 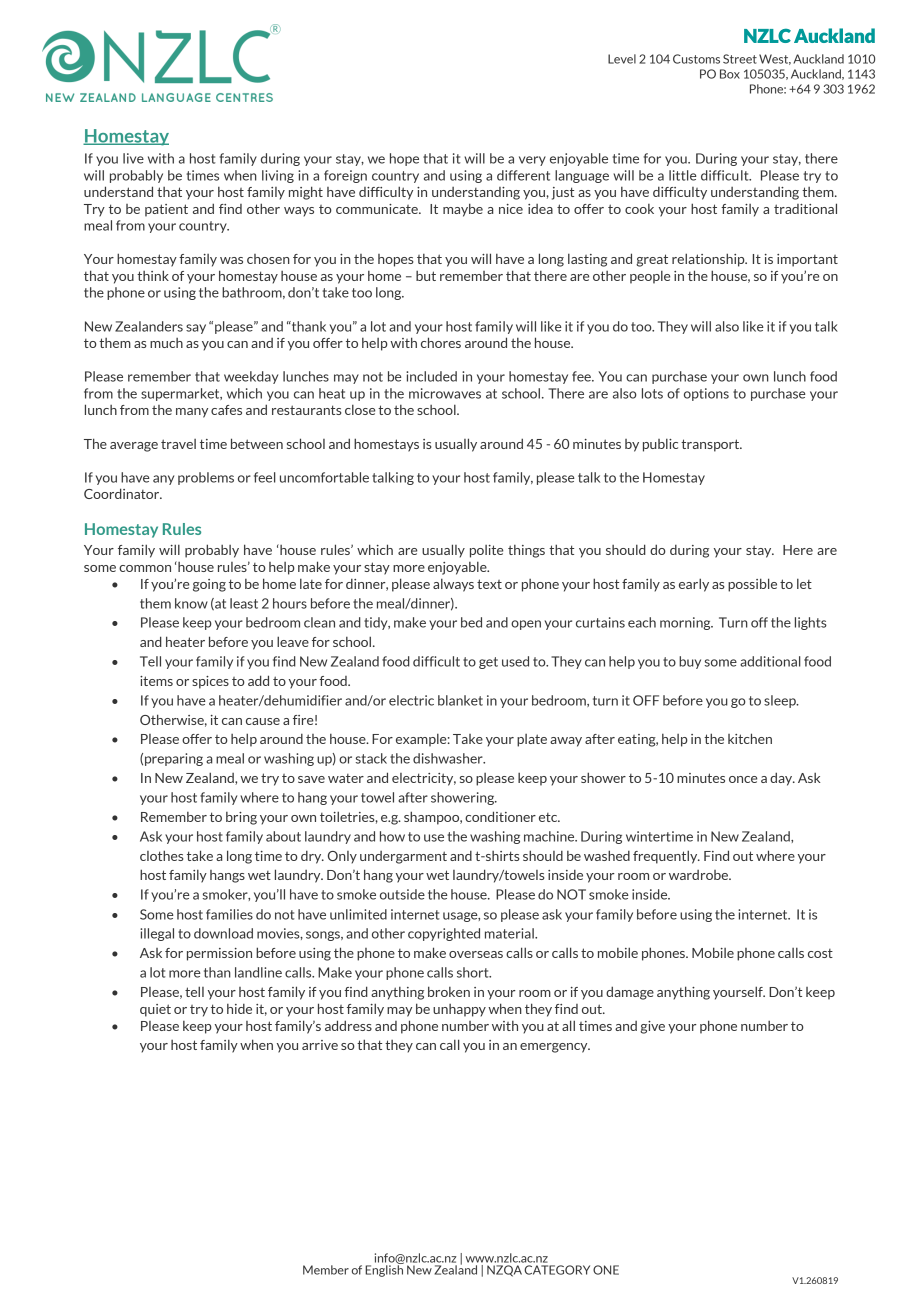 I want to click on Box, so click(x=730, y=74).
